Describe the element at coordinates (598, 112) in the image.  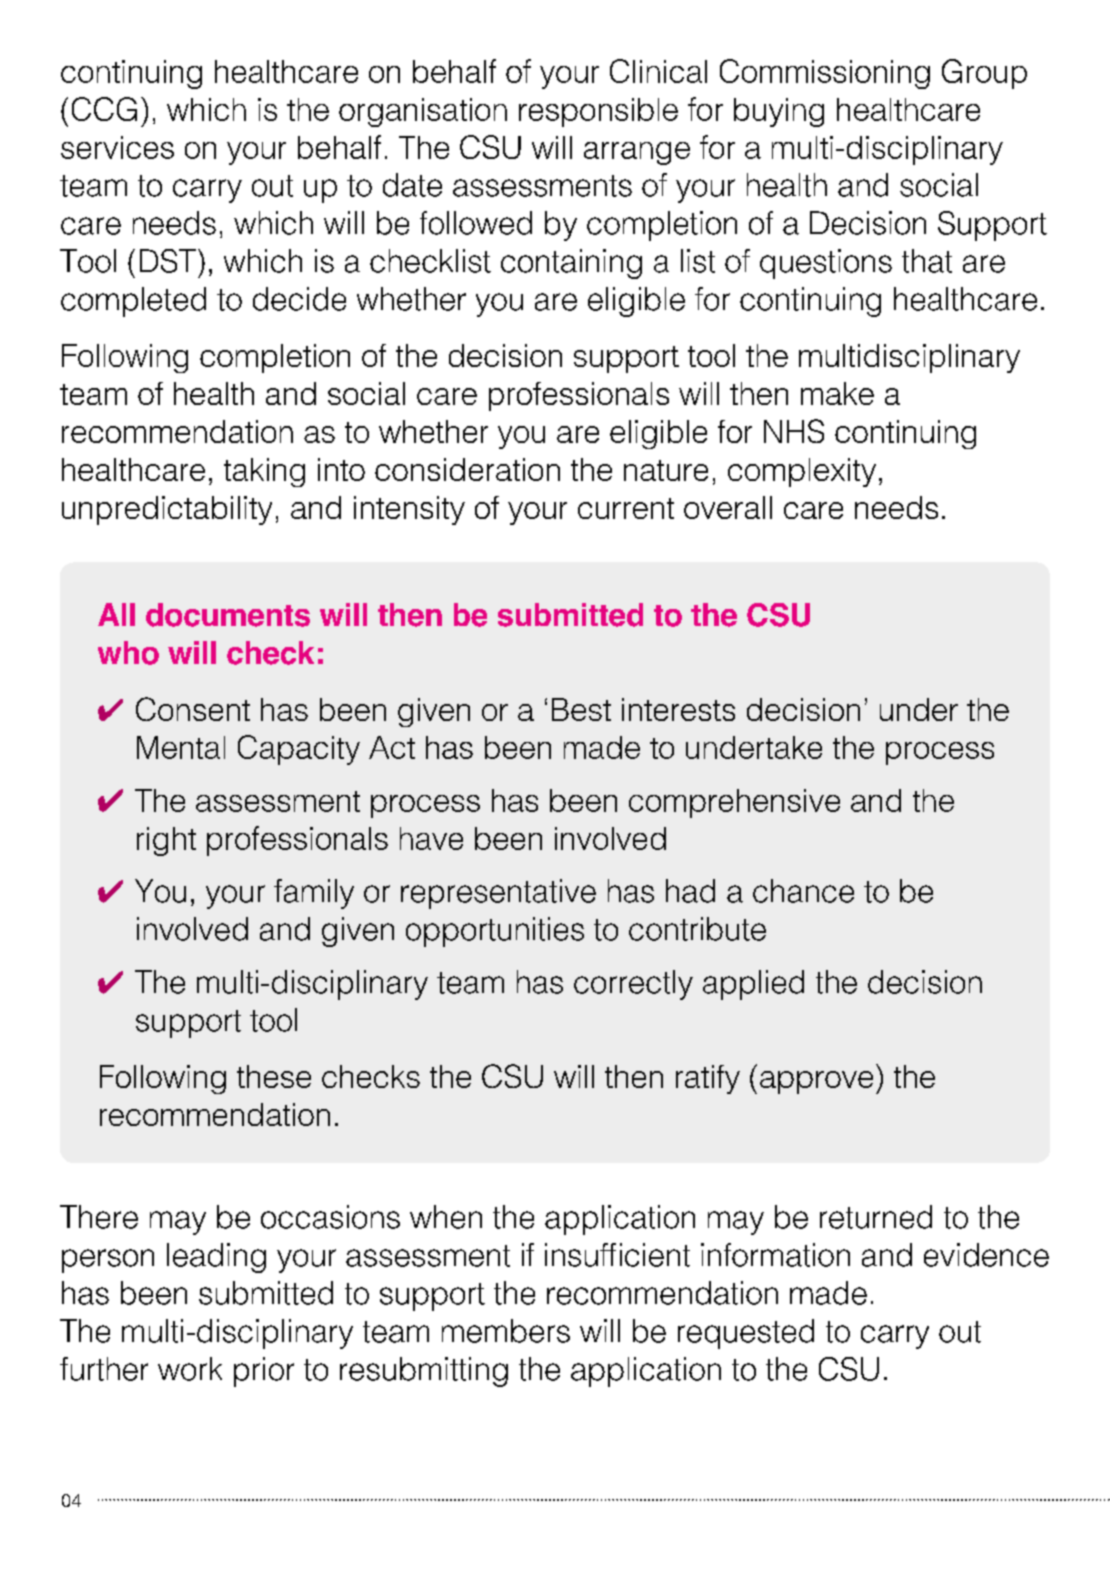
I see `responsible` at that location.
